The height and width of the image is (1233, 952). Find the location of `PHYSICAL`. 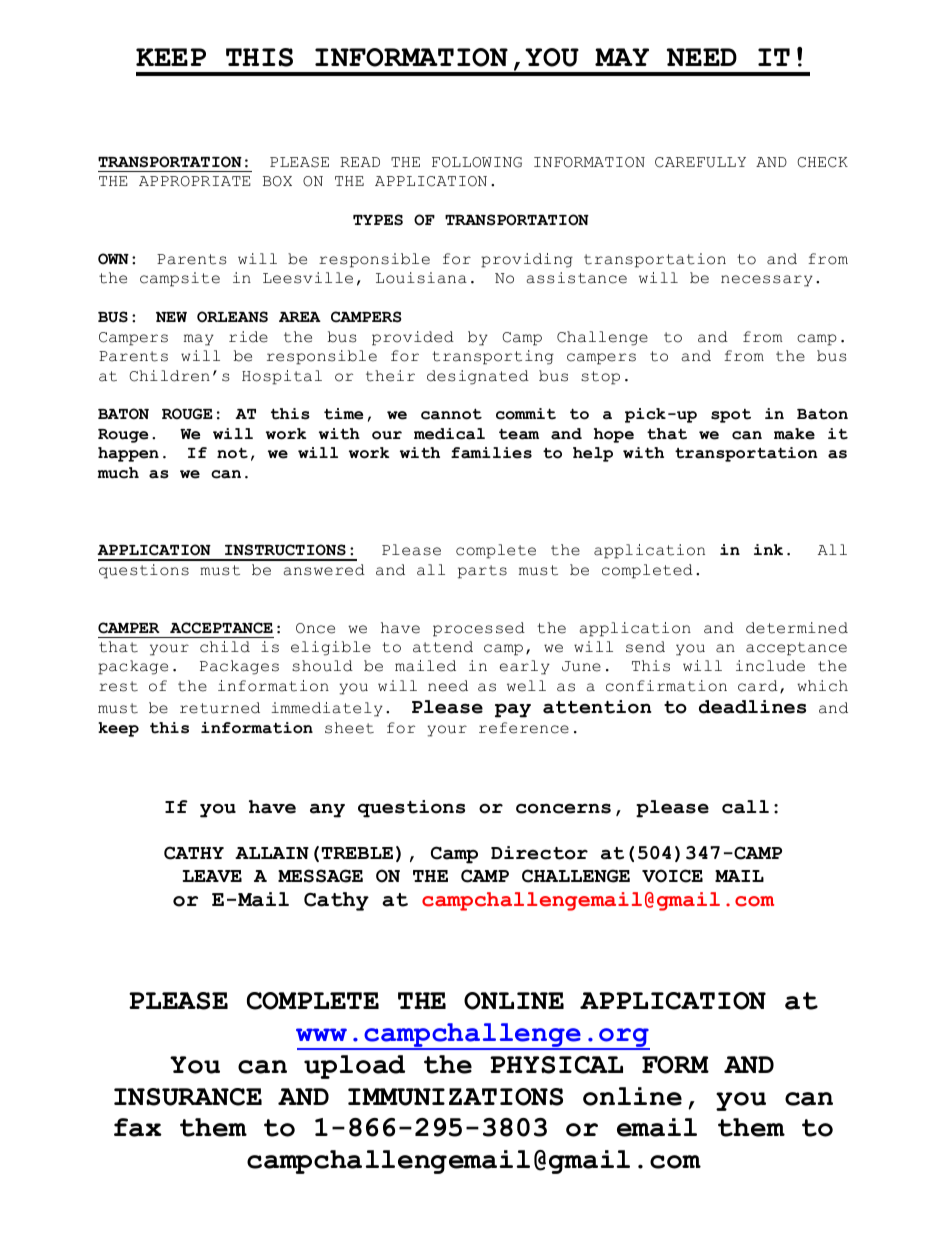

PHYSICAL is located at coordinates (556, 1065).
